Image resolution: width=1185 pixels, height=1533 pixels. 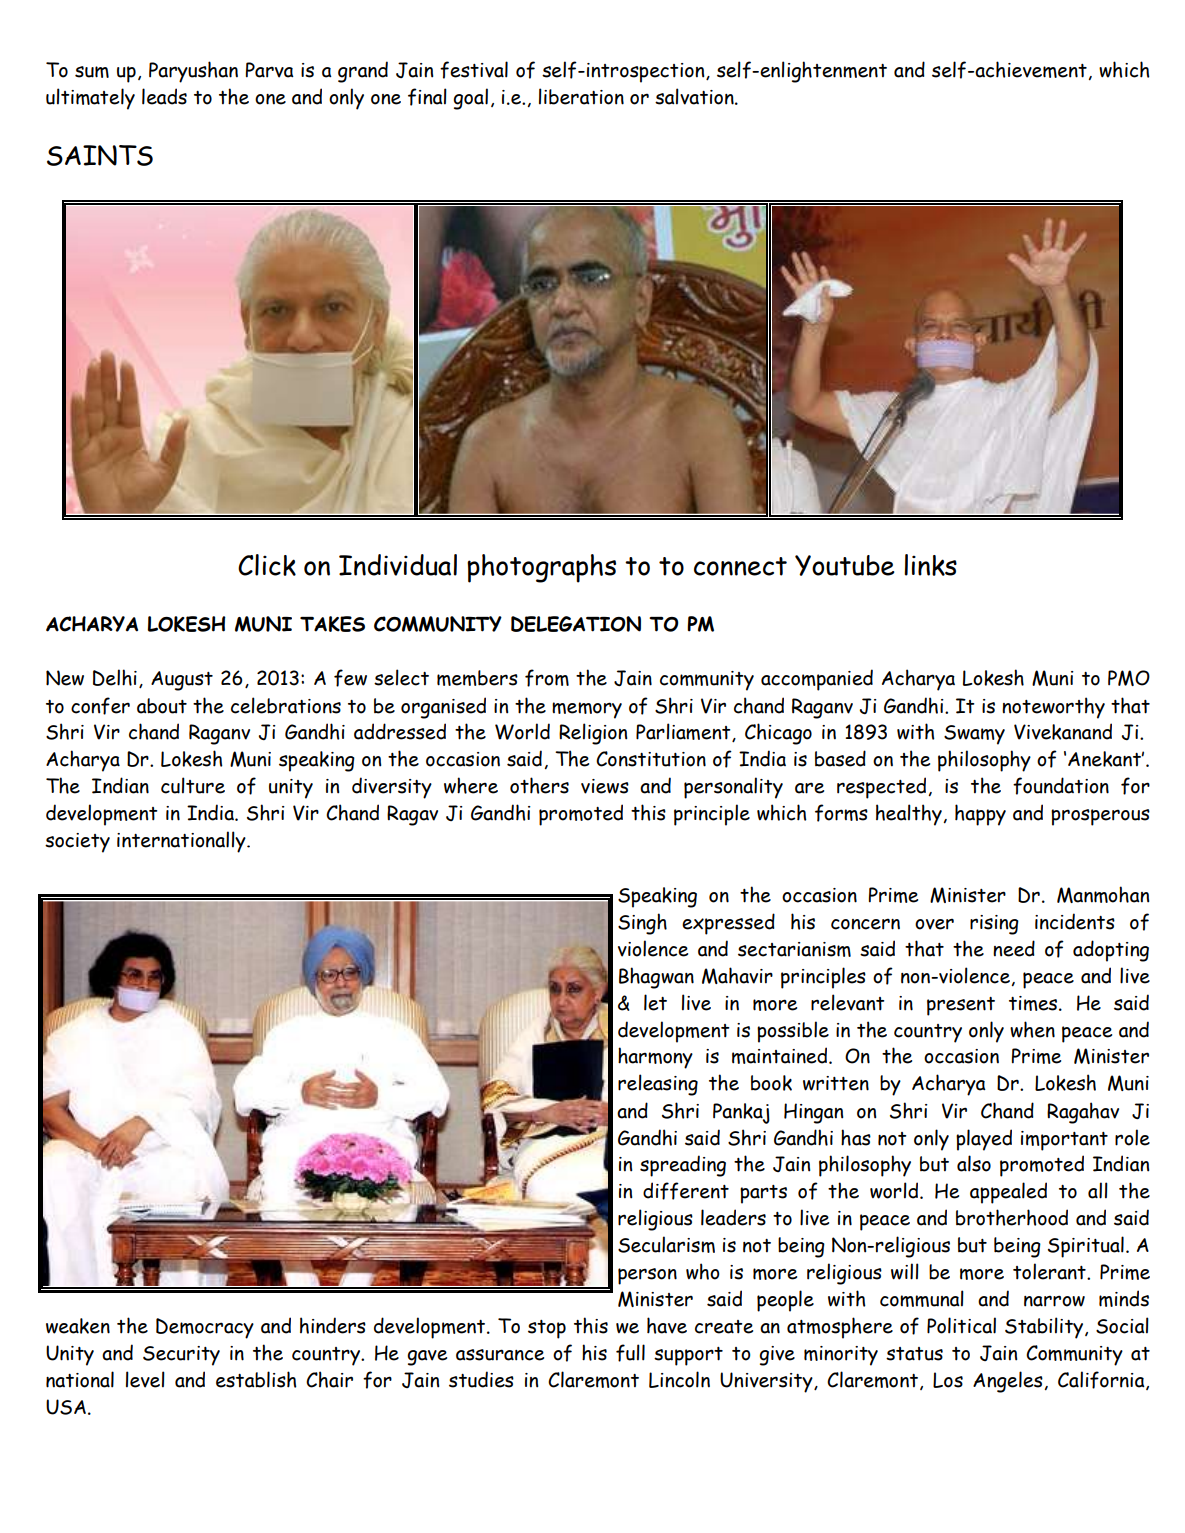 I want to click on Security, so click(x=181, y=1356).
